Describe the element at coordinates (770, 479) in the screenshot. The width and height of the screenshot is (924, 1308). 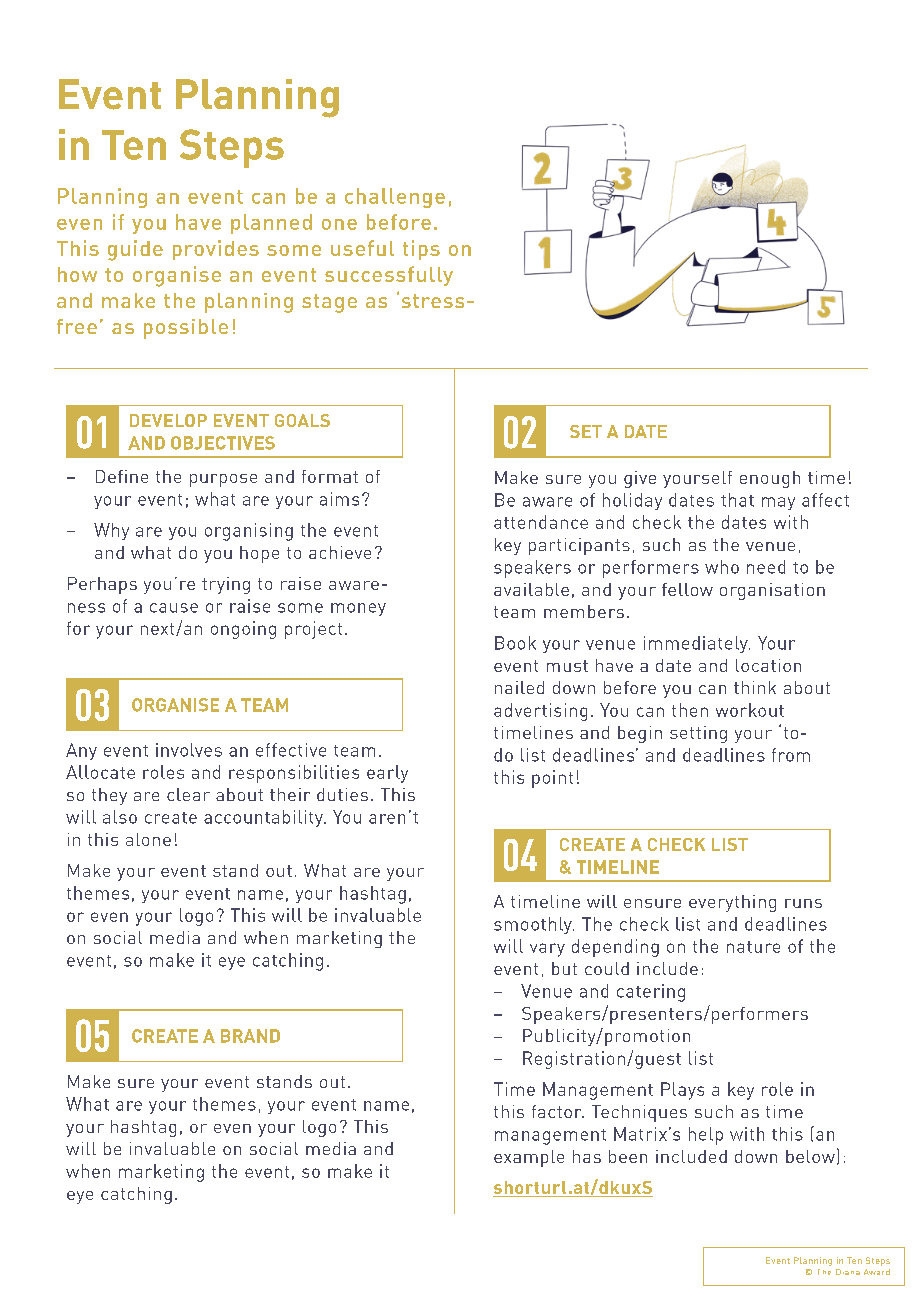
I see `enough` at that location.
